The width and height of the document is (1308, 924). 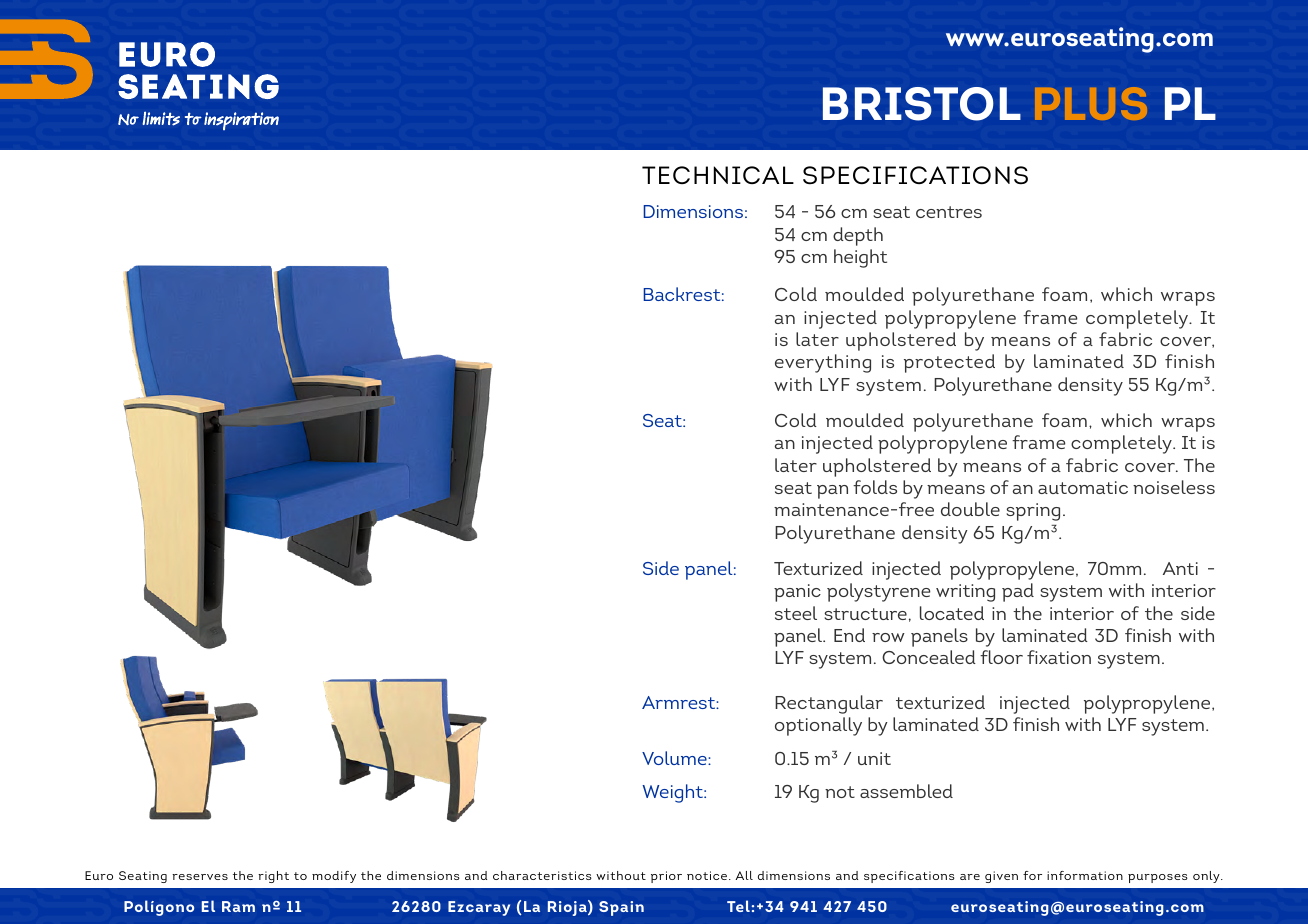 What do you see at coordinates (860, 258) in the document?
I see `height` at bounding box center [860, 258].
